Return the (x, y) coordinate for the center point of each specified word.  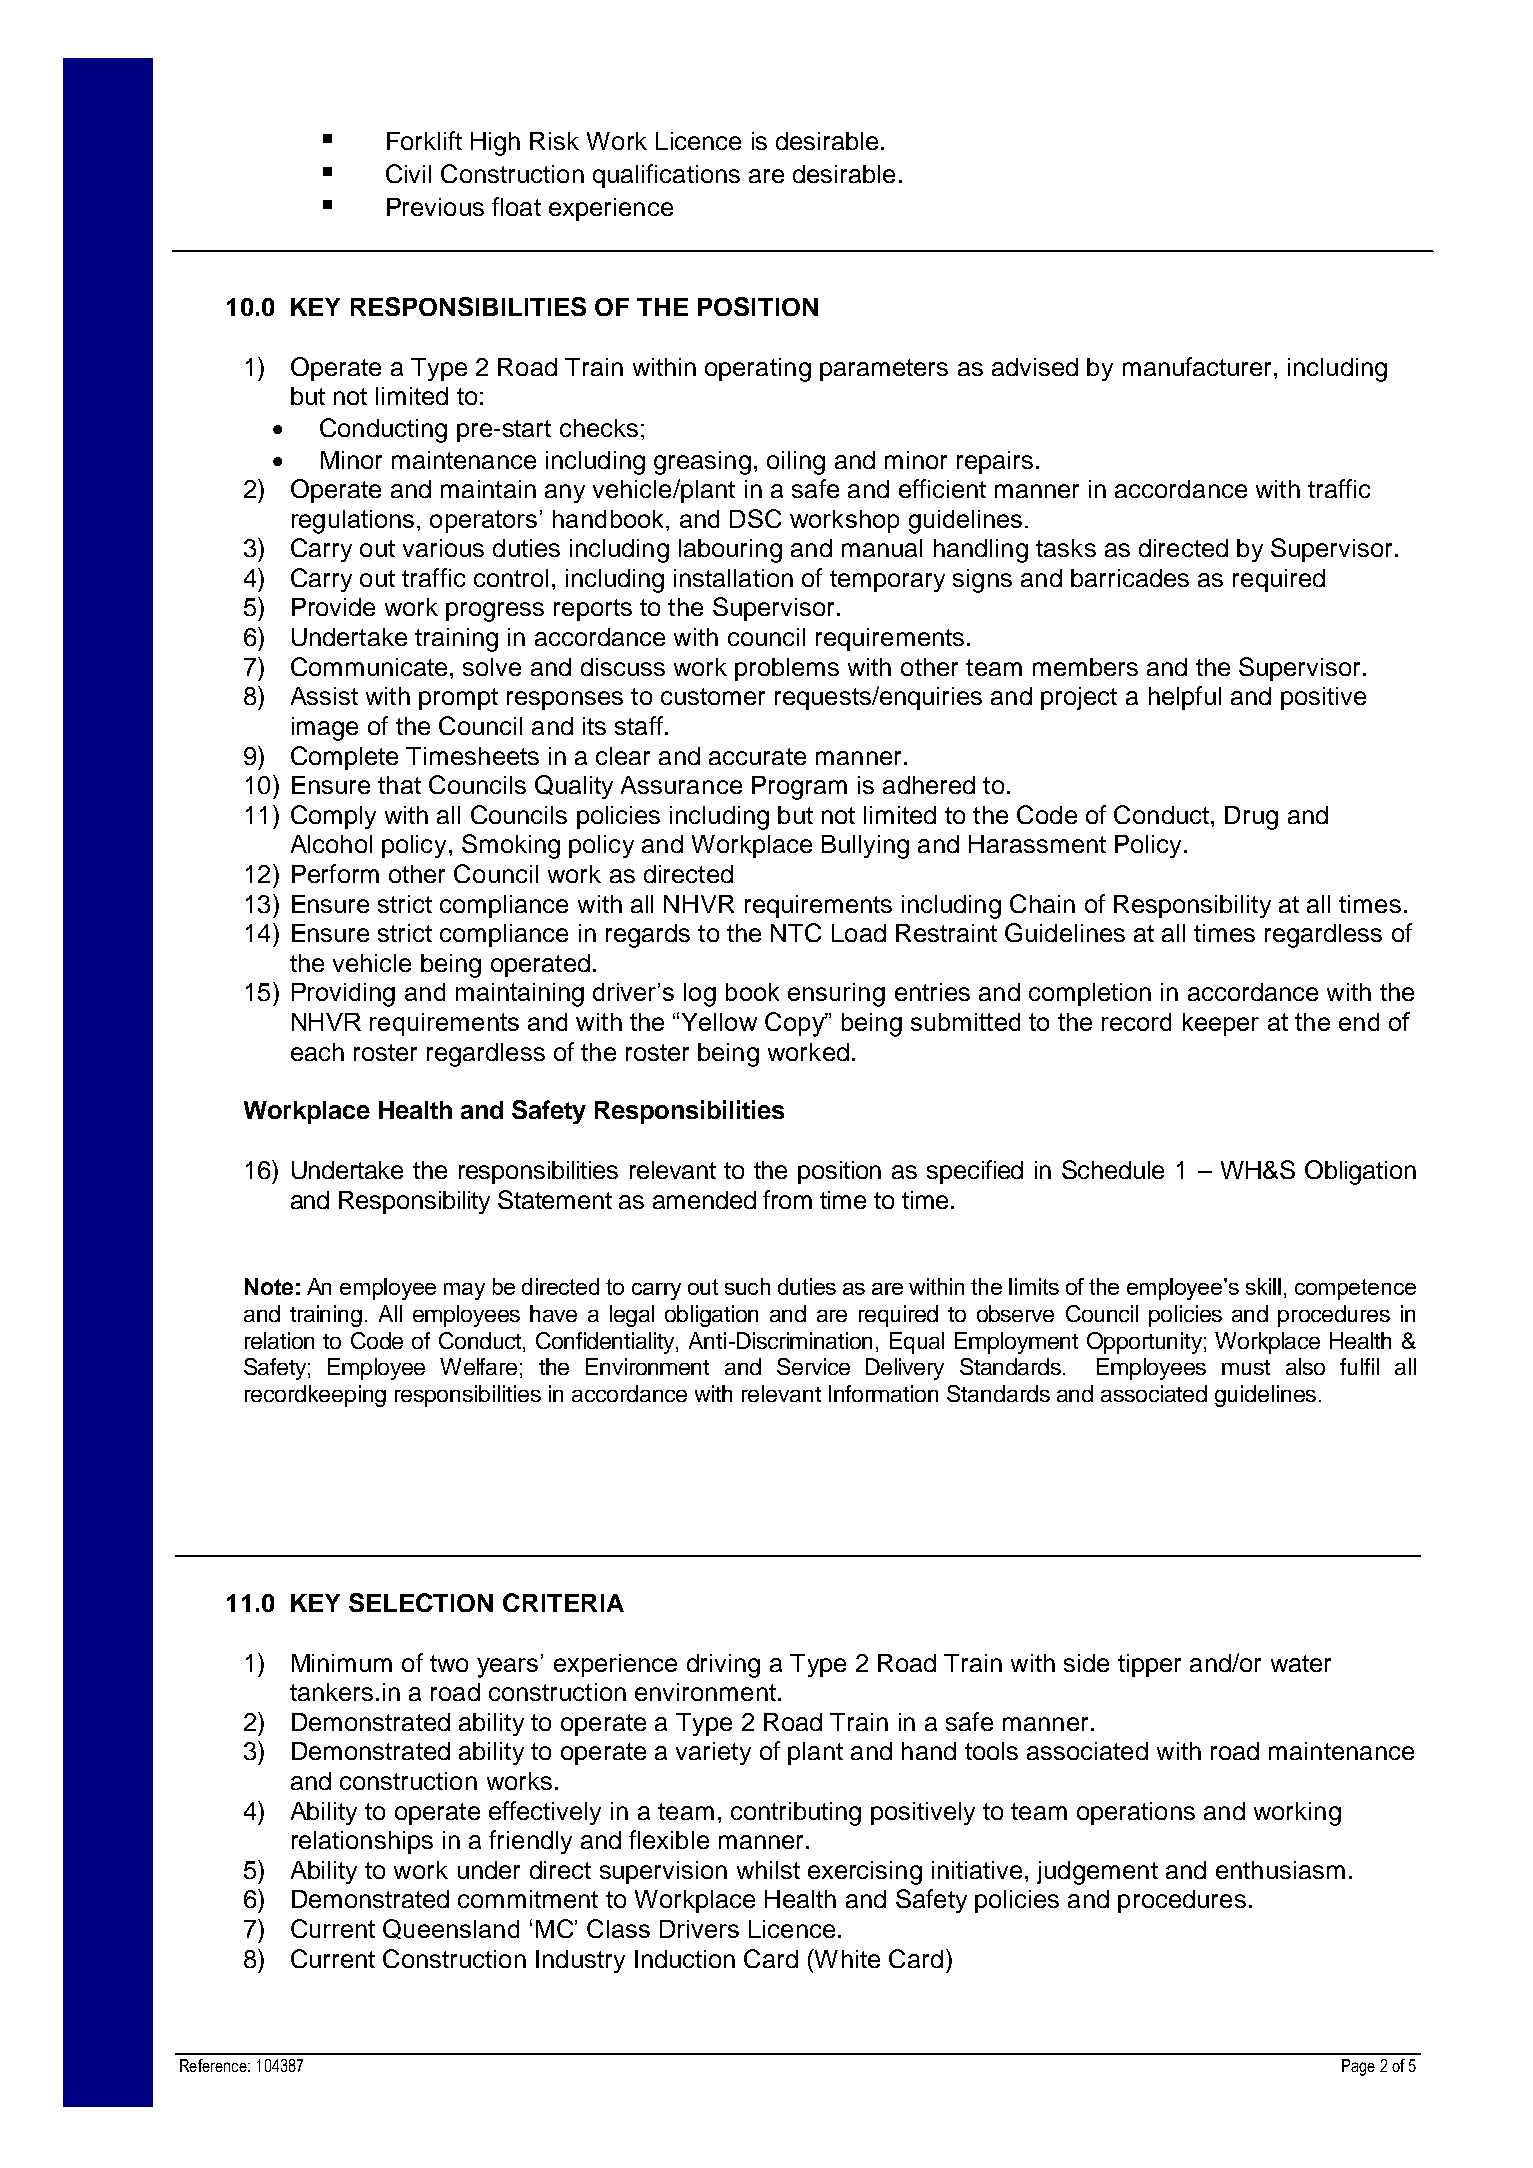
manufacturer (1199, 366)
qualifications (666, 176)
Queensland (451, 1929)
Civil (408, 173)
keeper (1221, 1024)
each (317, 1052)
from (787, 1199)
